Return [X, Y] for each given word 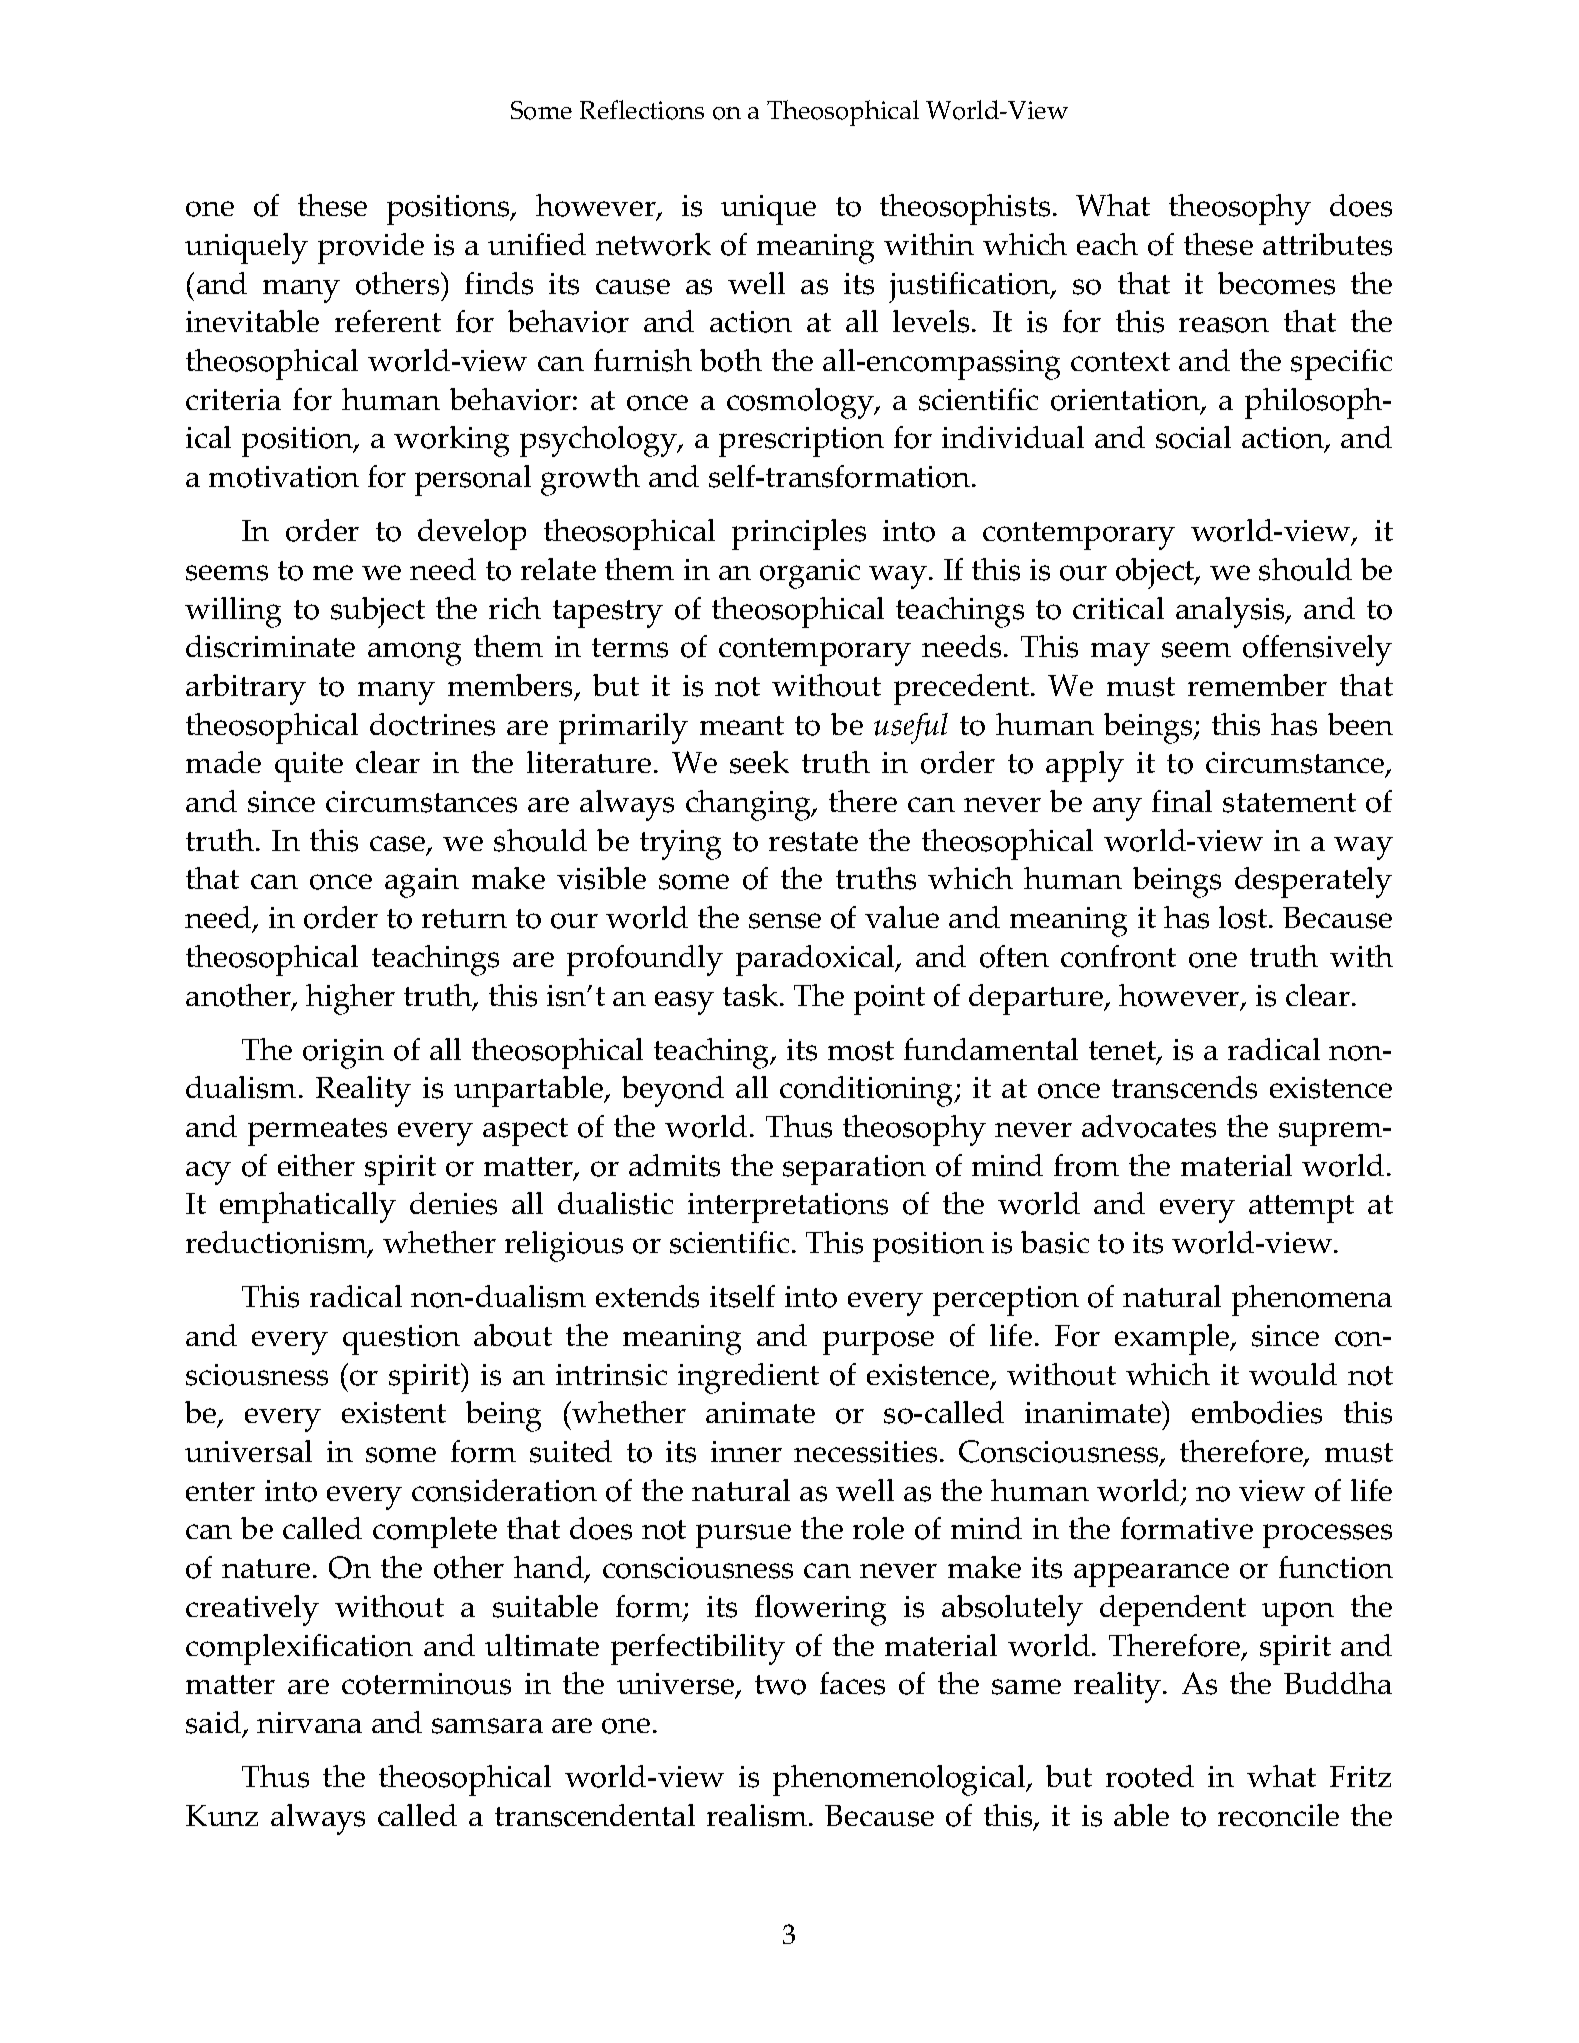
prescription [801, 442]
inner [746, 1451]
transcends [1184, 1087]
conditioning [868, 1091]
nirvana [309, 1722]
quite [309, 767]
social [1193, 437]
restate [813, 842]
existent [394, 1413]
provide [371, 248]
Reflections [642, 110]
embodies [1257, 1412]
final [1182, 801]
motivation [284, 477]
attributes [1327, 244]
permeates [317, 1132]
